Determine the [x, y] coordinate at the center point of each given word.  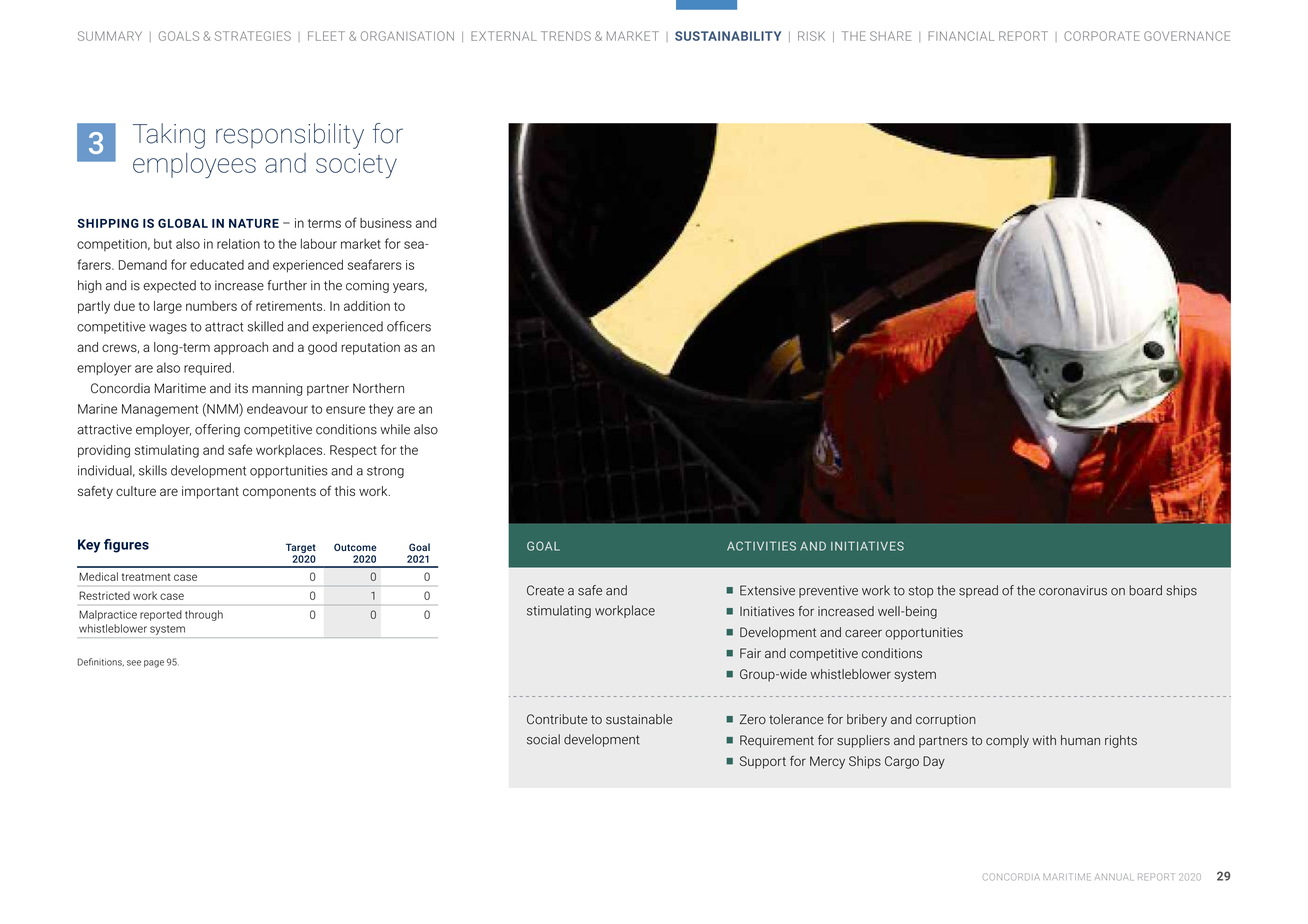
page [154, 664]
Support [763, 762]
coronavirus [1073, 590]
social [543, 739]
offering [217, 430]
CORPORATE [1102, 36]
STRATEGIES [253, 36]
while [395, 429]
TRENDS [566, 36]
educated [217, 265]
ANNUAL [1113, 877]
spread [978, 591]
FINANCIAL [961, 36]
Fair [750, 653]
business [386, 223]
